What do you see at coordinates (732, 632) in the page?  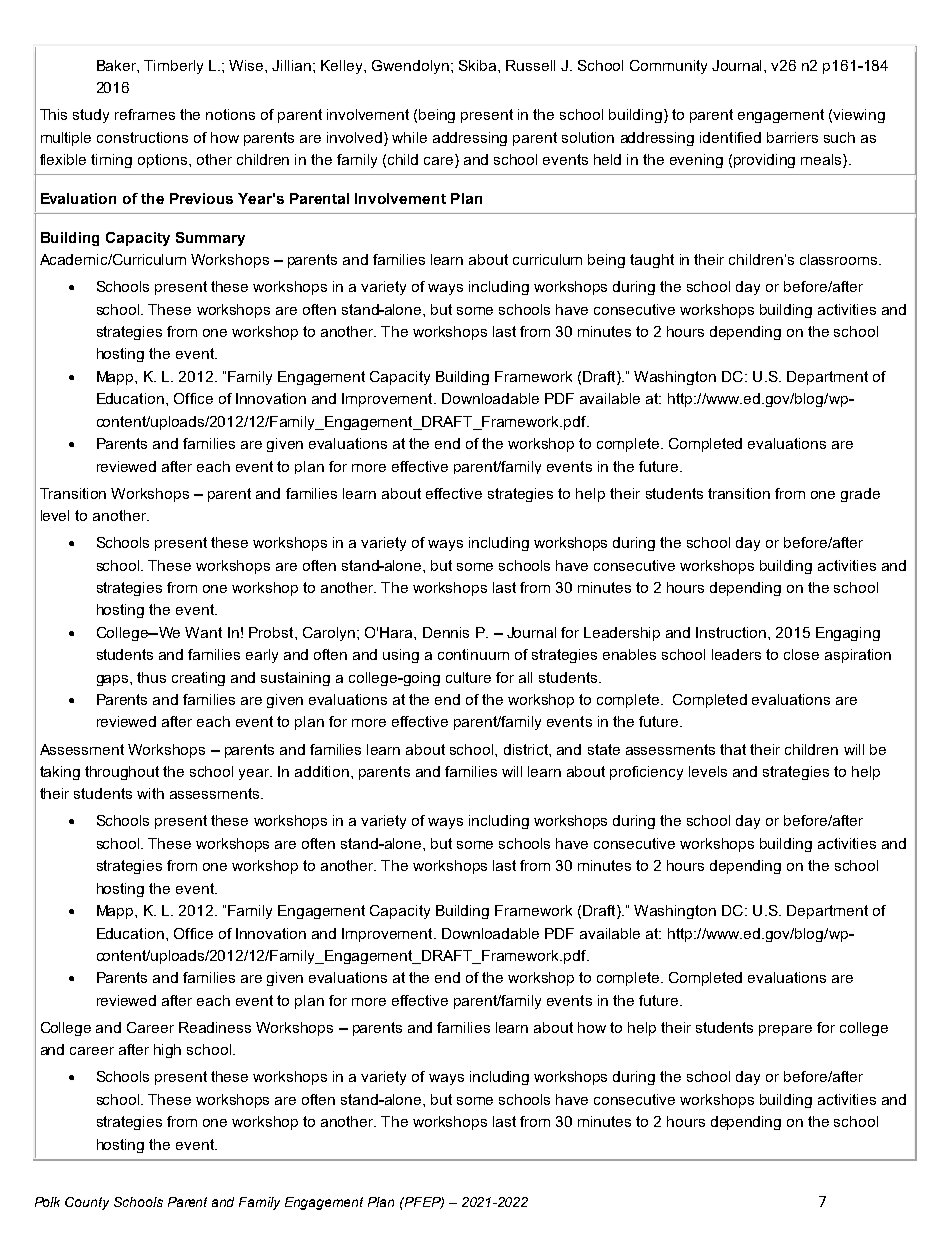 I see `Instruction` at bounding box center [732, 632].
